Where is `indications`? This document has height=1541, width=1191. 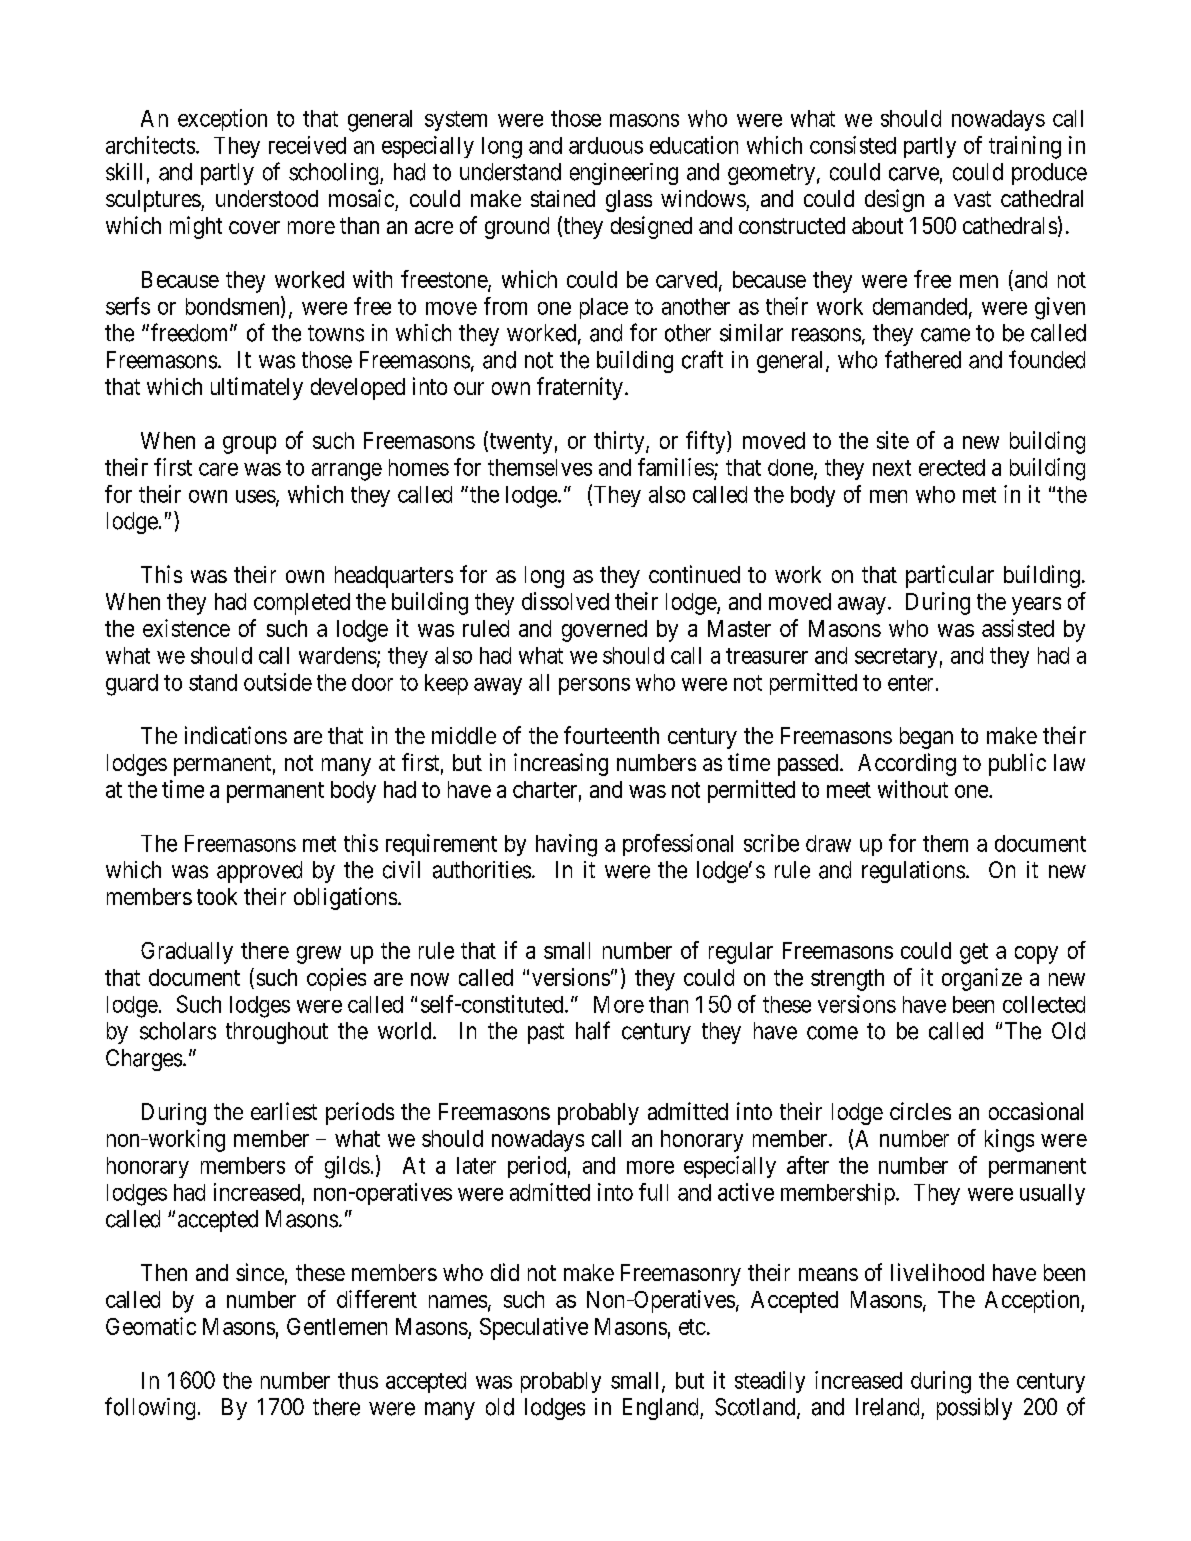
indications is located at coordinates (236, 735).
